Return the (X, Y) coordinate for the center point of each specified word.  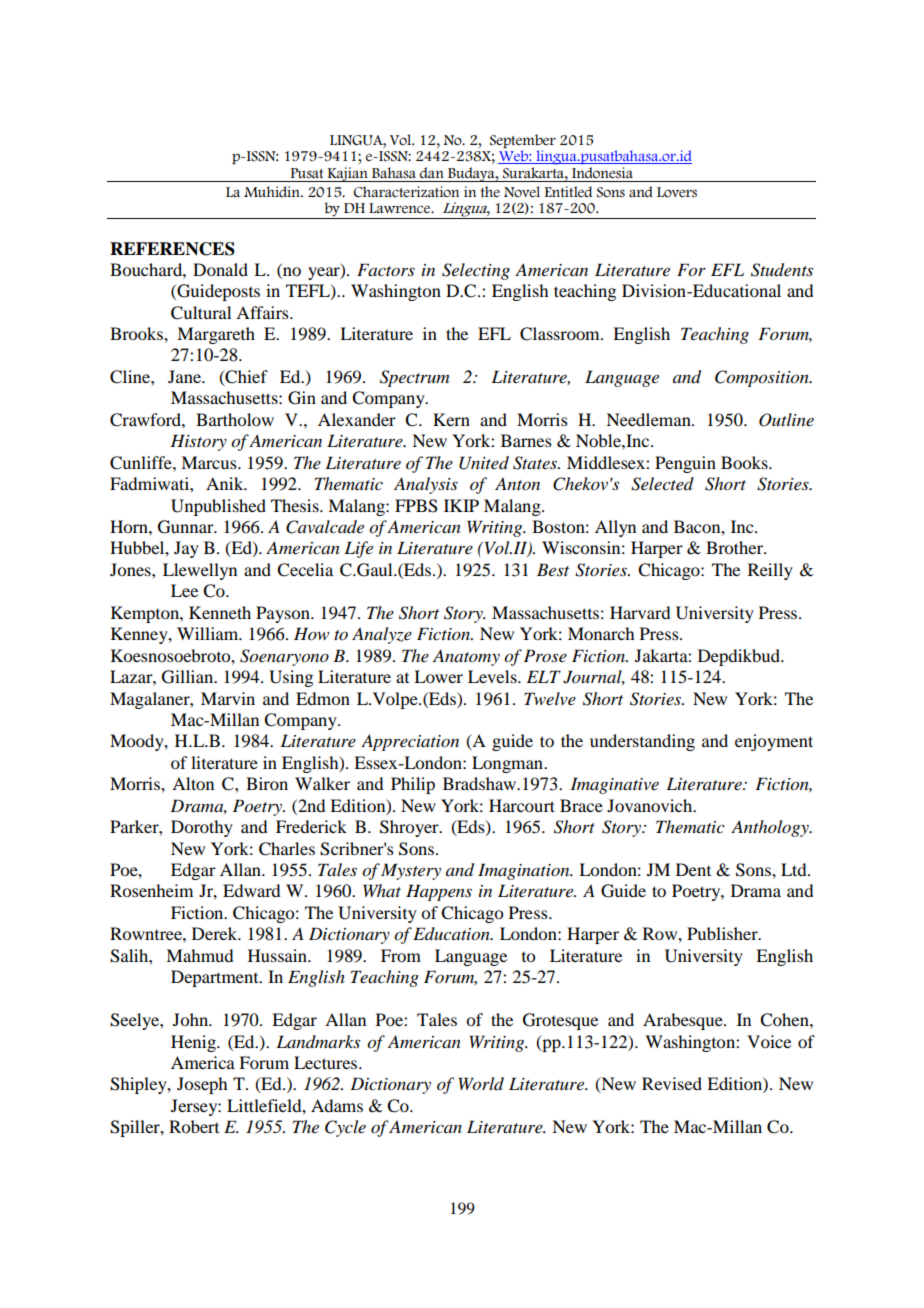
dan (432, 172)
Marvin (228, 698)
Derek (216, 933)
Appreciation (410, 742)
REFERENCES (172, 249)
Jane (185, 376)
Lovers (677, 192)
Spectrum (414, 378)
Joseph (202, 1085)
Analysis (426, 485)
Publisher (723, 933)
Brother (735, 547)
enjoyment (774, 742)
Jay (186, 549)
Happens (439, 892)
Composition (763, 378)
